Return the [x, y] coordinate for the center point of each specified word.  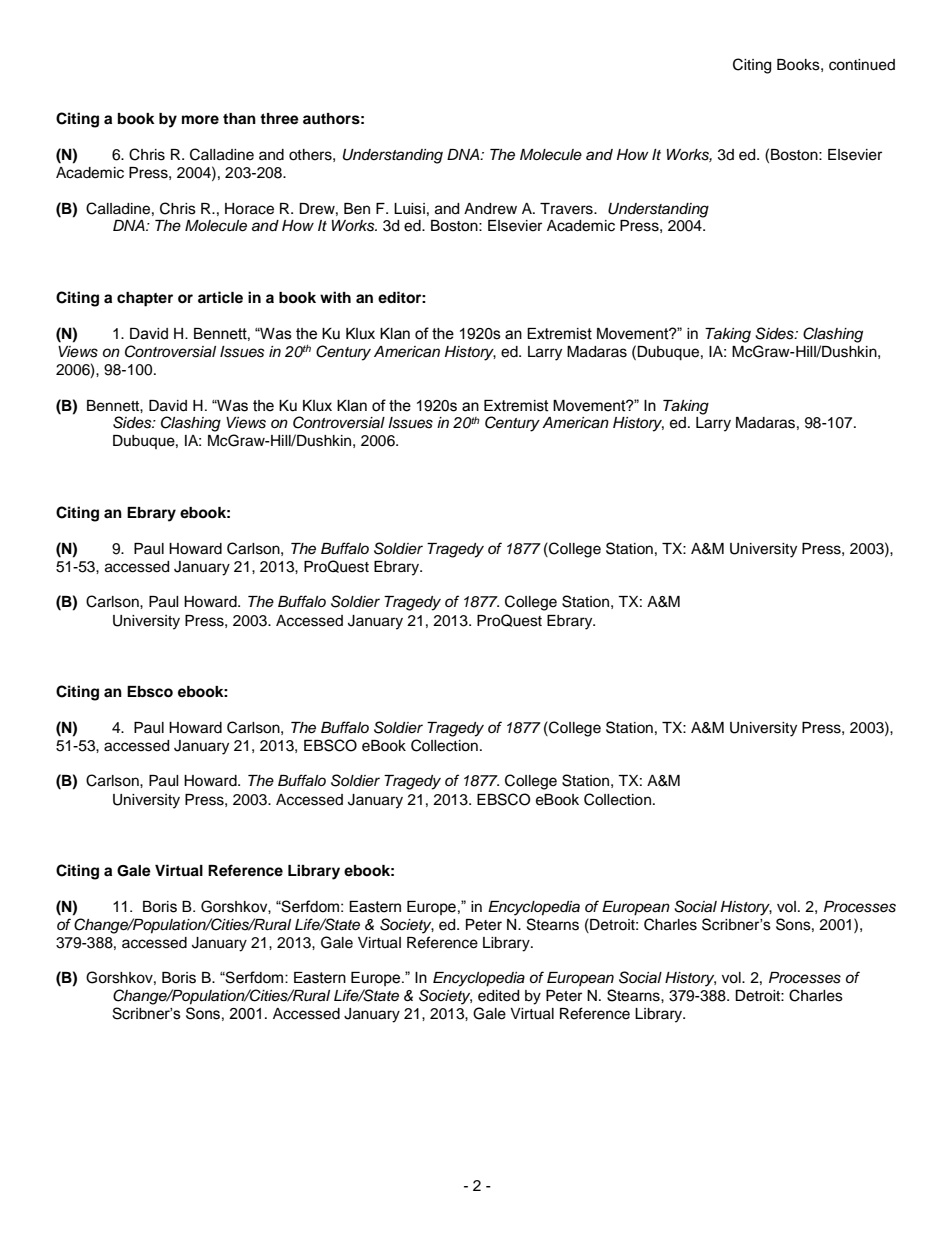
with [335, 297]
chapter [145, 299]
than [239, 118]
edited [498, 996]
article [220, 297]
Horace [249, 209]
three [279, 119]
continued [862, 65]
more [200, 120]
